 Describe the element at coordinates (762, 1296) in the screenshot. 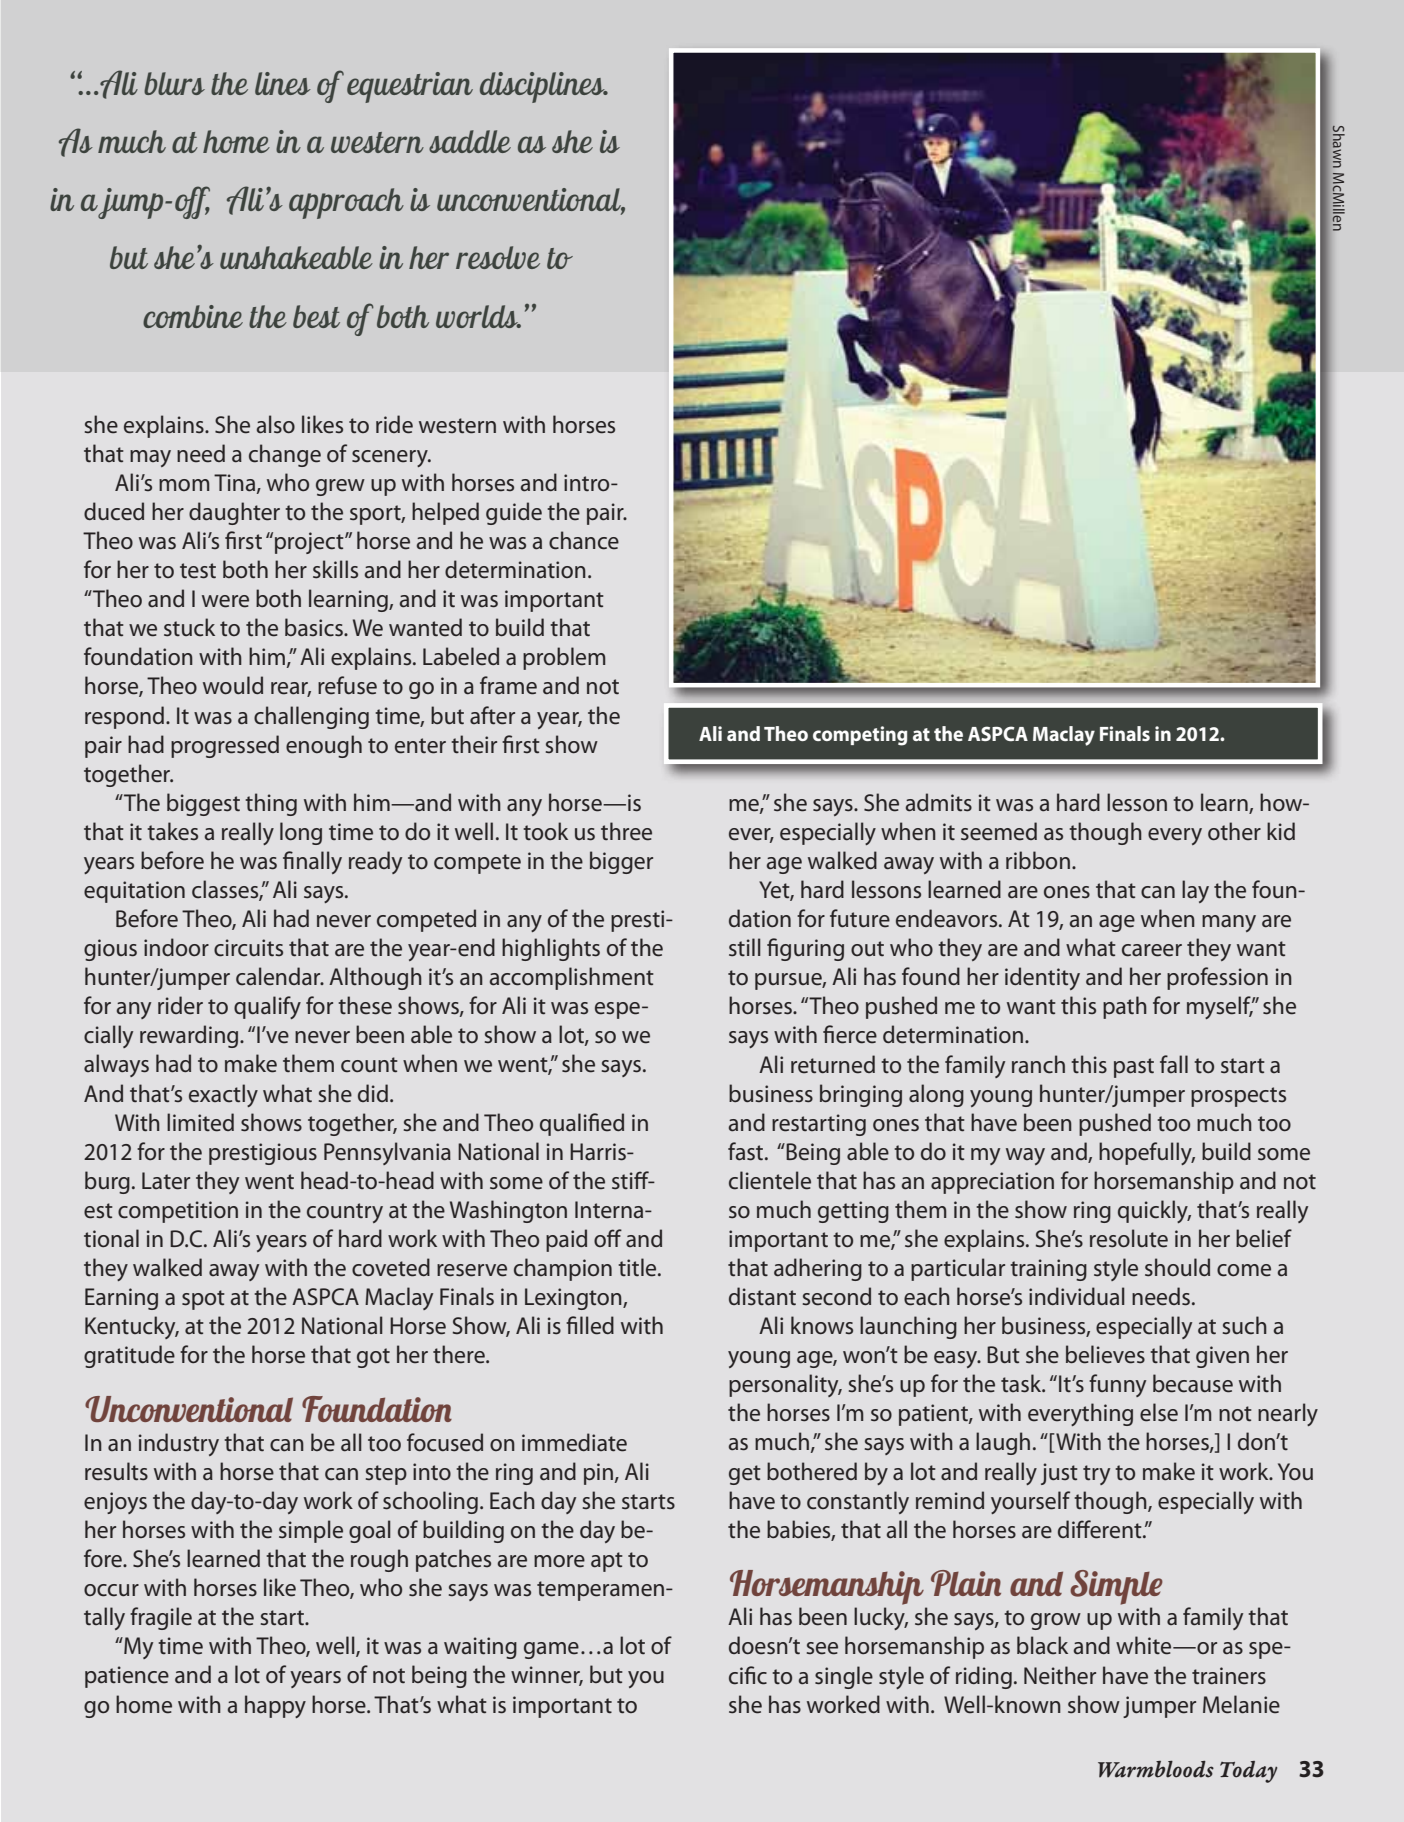

I see `distant` at that location.
